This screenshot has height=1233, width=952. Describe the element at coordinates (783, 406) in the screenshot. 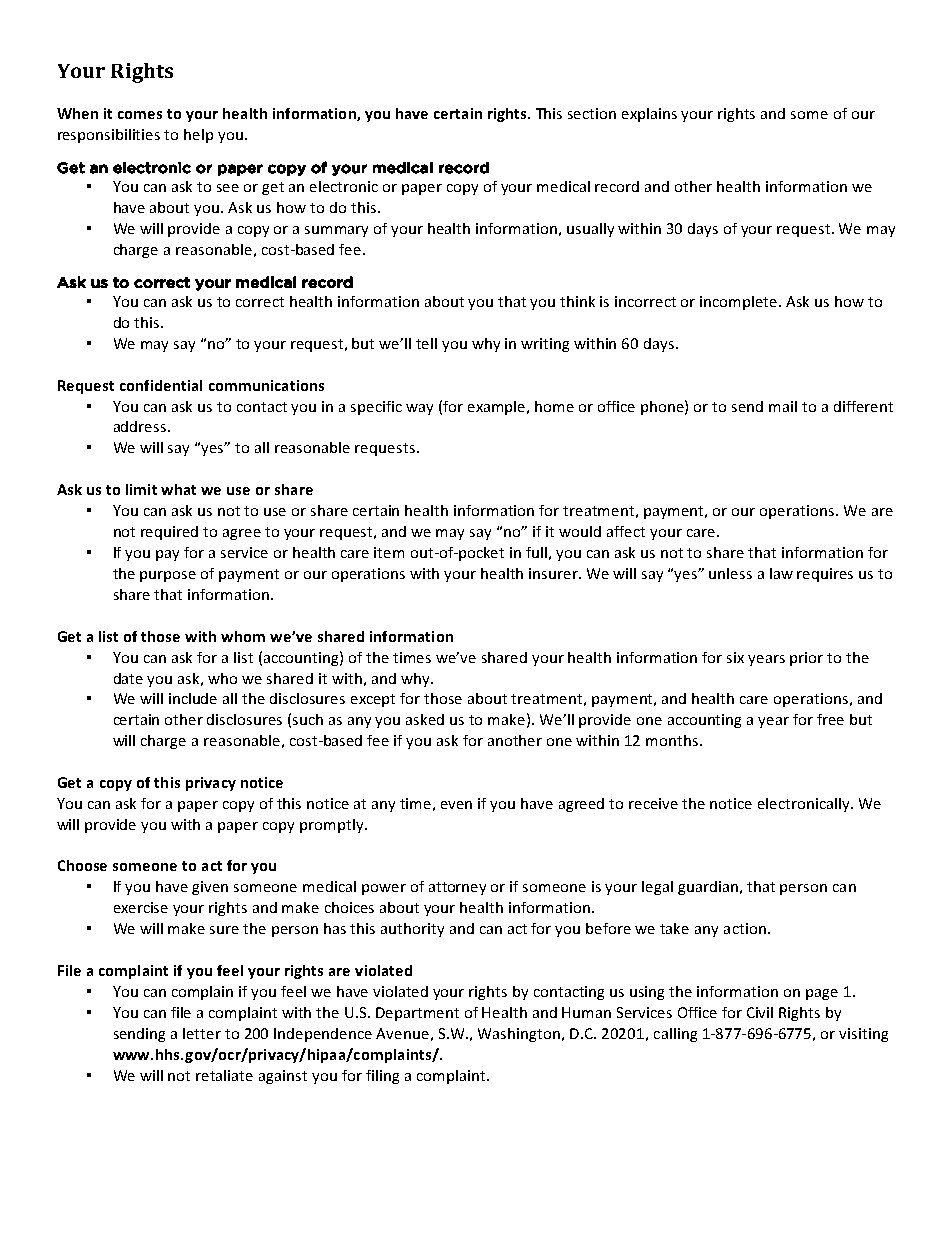

I see `mail` at that location.
